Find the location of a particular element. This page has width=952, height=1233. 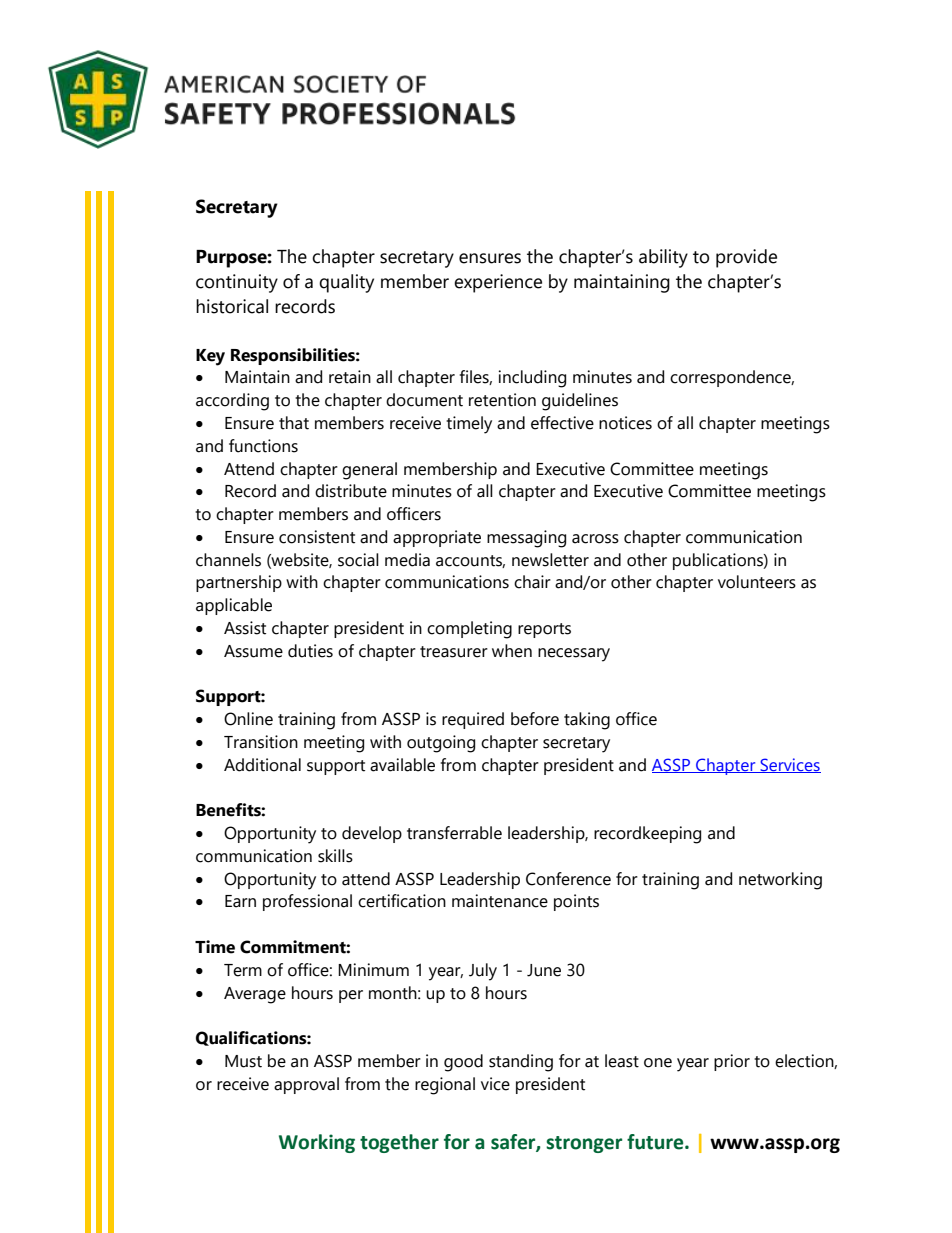

experience is located at coordinates (498, 283).
